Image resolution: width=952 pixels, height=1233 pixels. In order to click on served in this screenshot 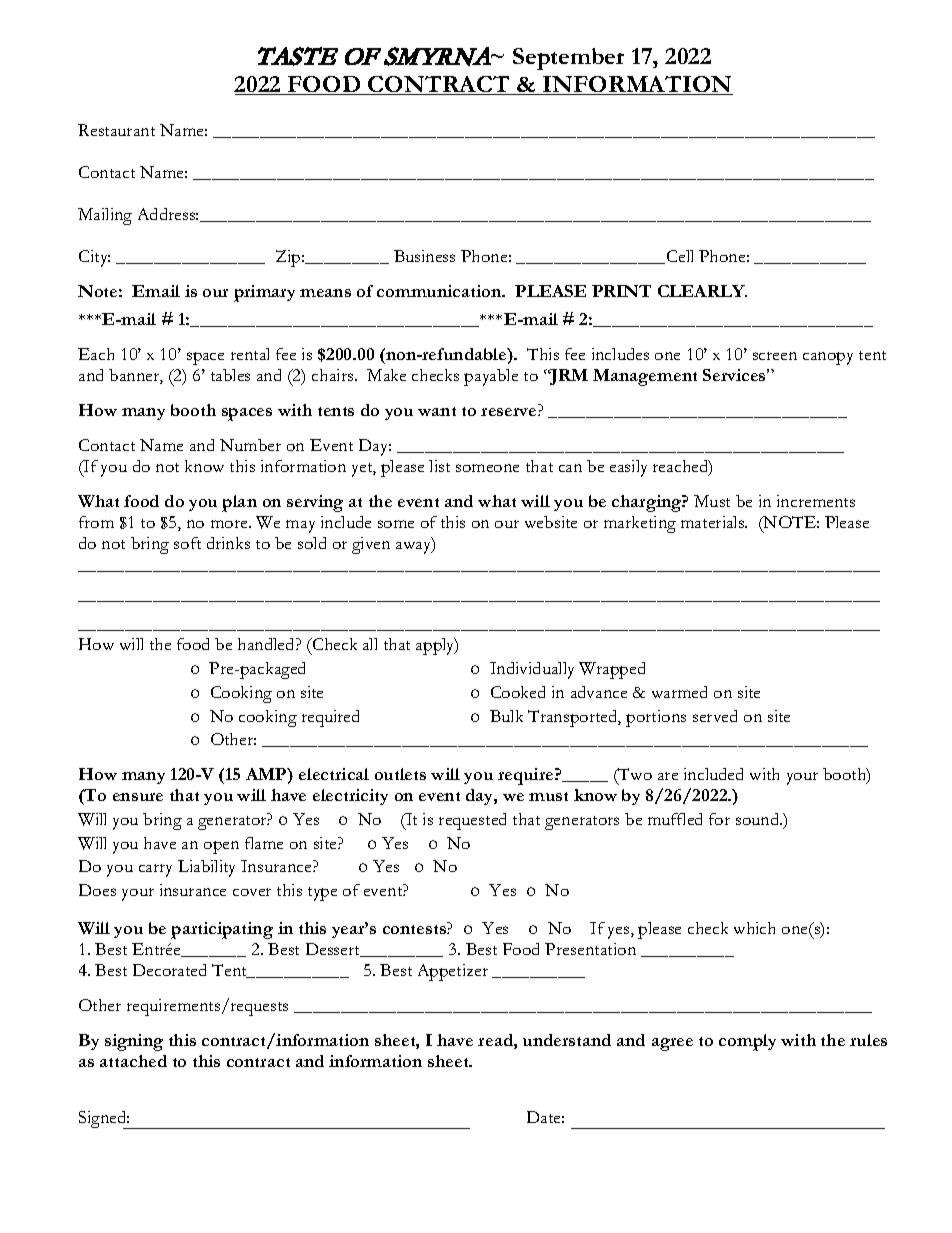, I will do `click(715, 716)`.
